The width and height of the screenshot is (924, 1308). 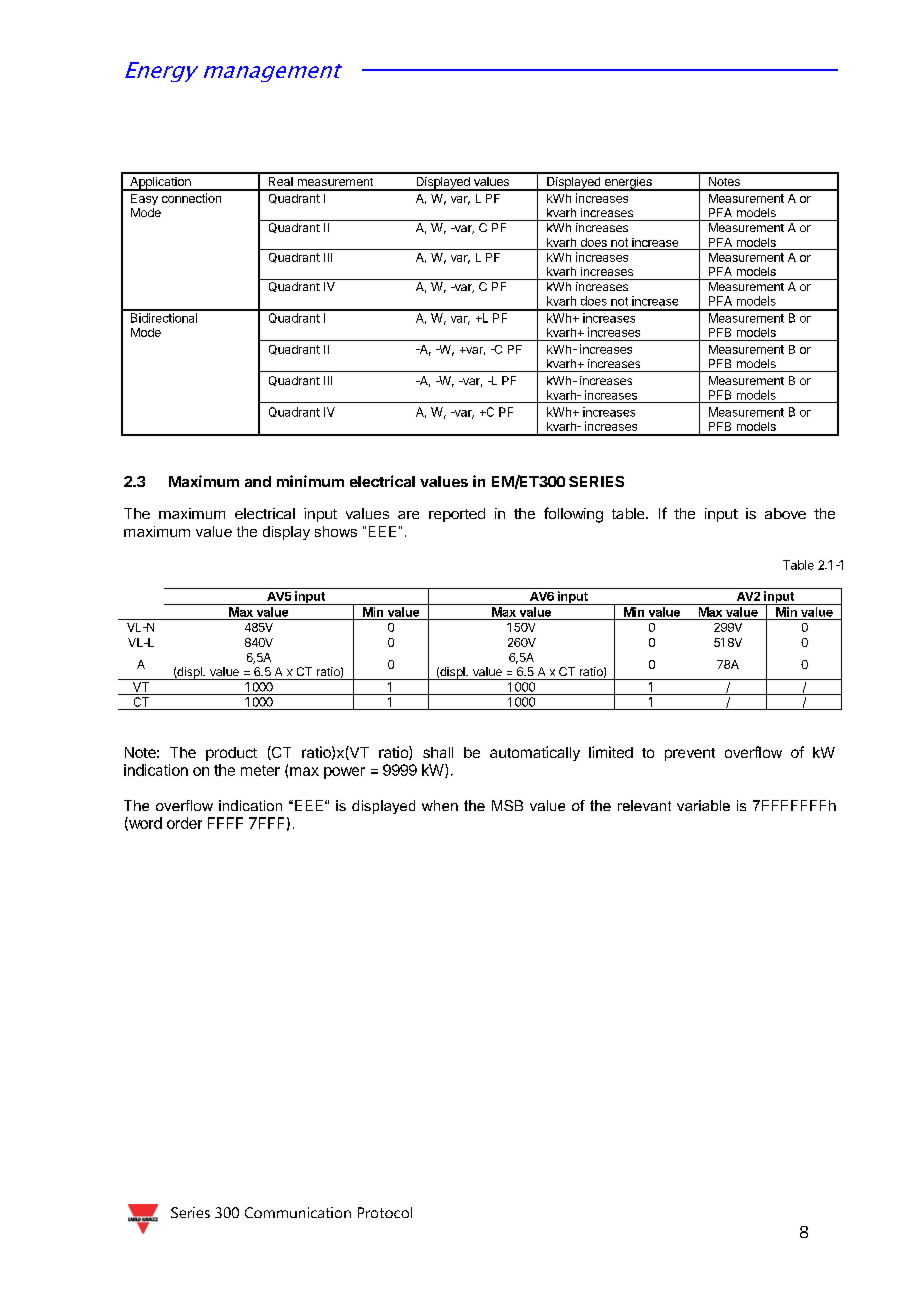 I want to click on power, so click(x=344, y=773).
